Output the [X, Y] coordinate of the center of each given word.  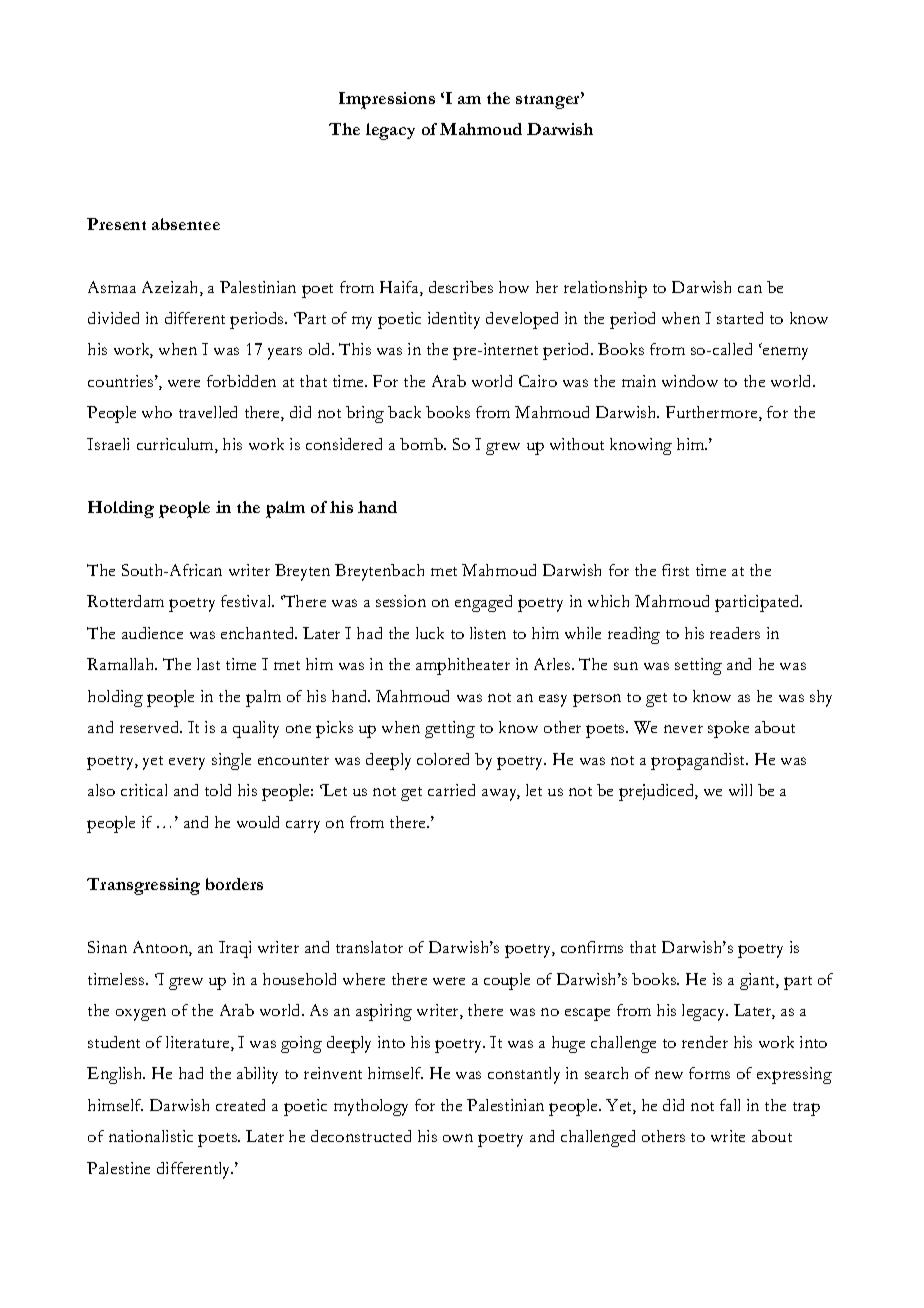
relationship [605, 289]
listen [488, 633]
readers [735, 633]
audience [152, 633]
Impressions [387, 100]
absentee [186, 224]
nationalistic [151, 1136]
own [458, 1138]
